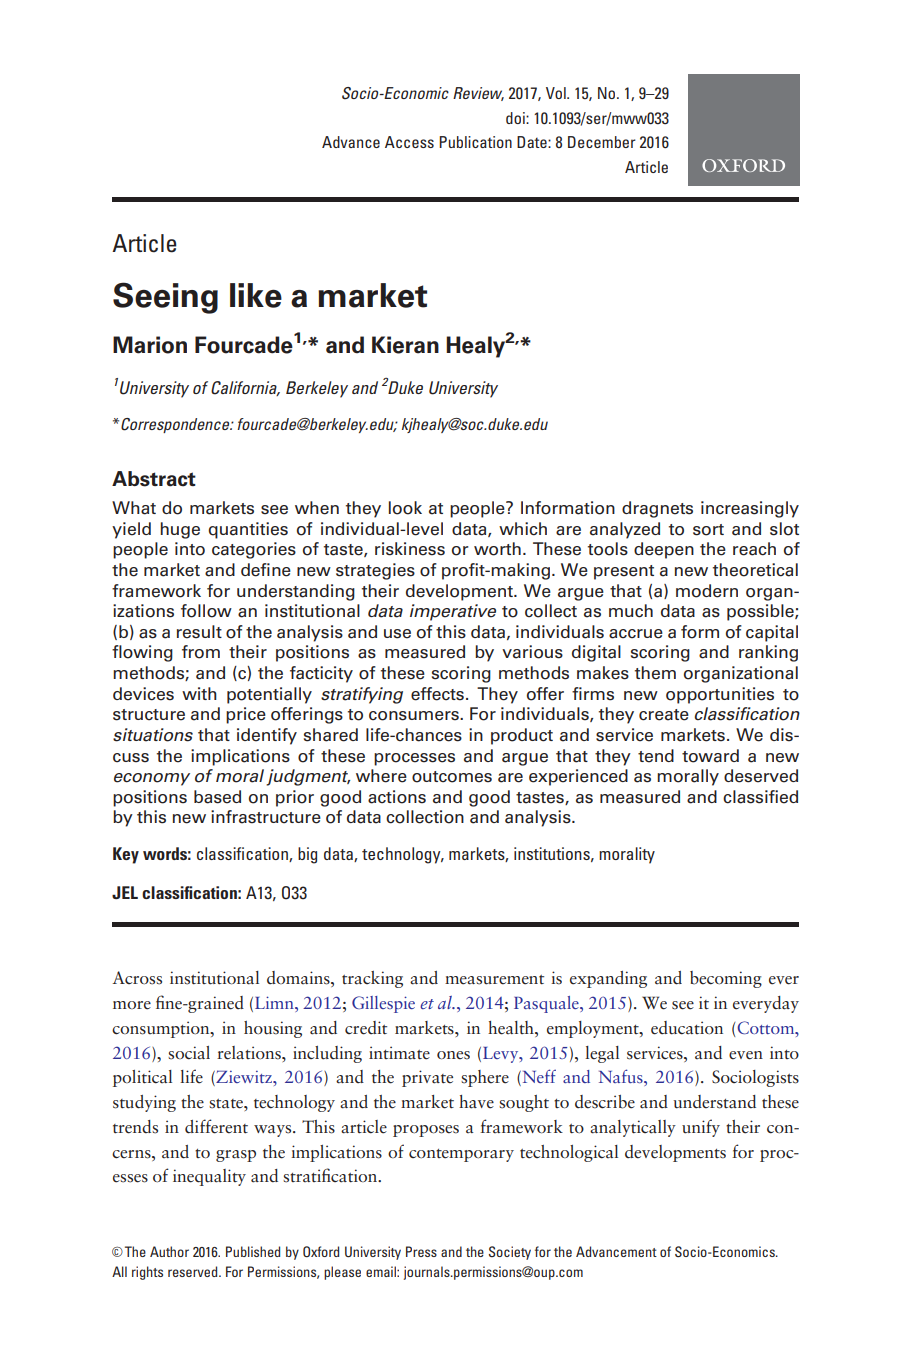 The width and height of the image is (912, 1368). Describe the element at coordinates (405, 508) in the image. I see `look` at that location.
